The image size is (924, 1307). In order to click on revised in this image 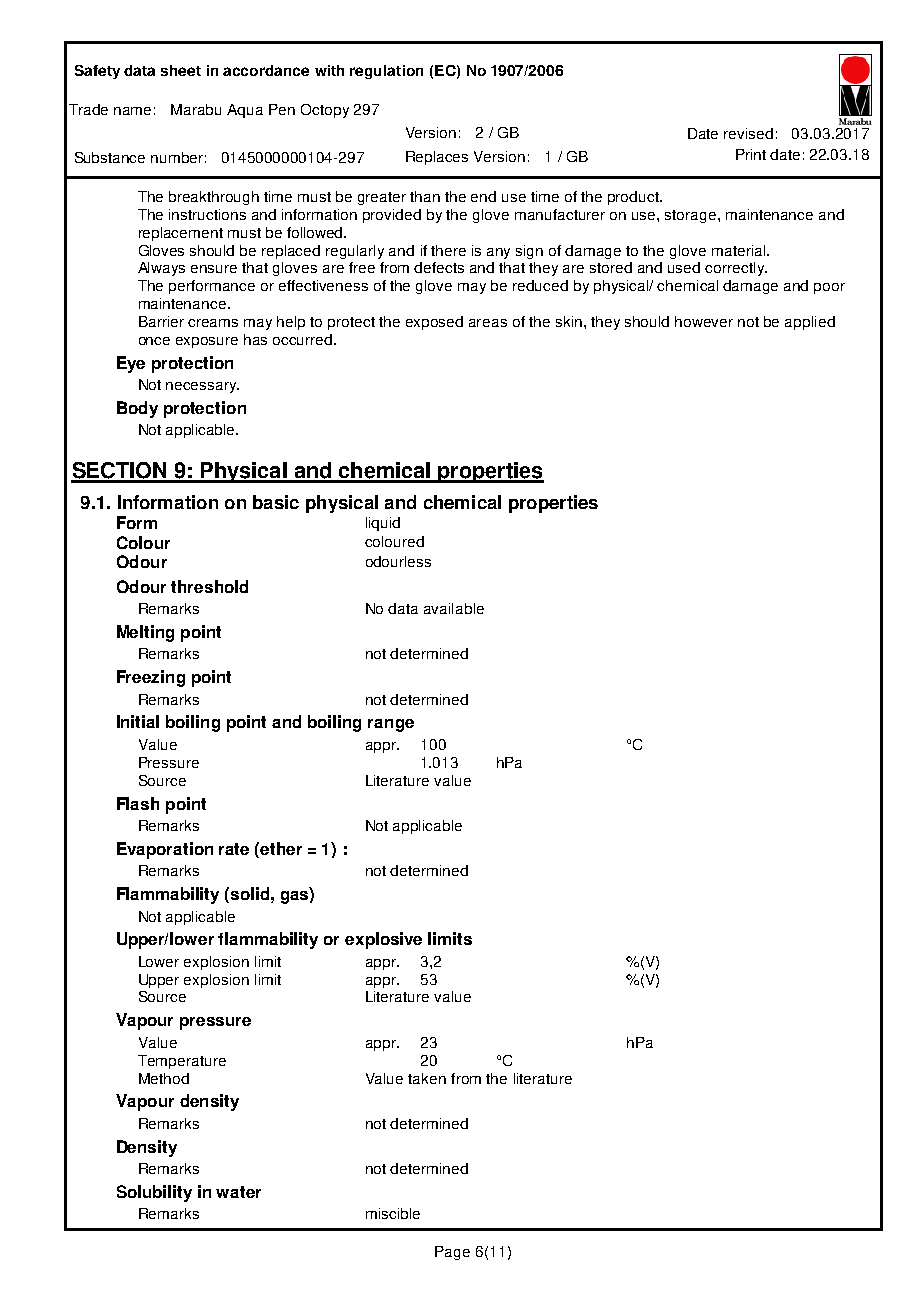, I will do `click(748, 133)`.
